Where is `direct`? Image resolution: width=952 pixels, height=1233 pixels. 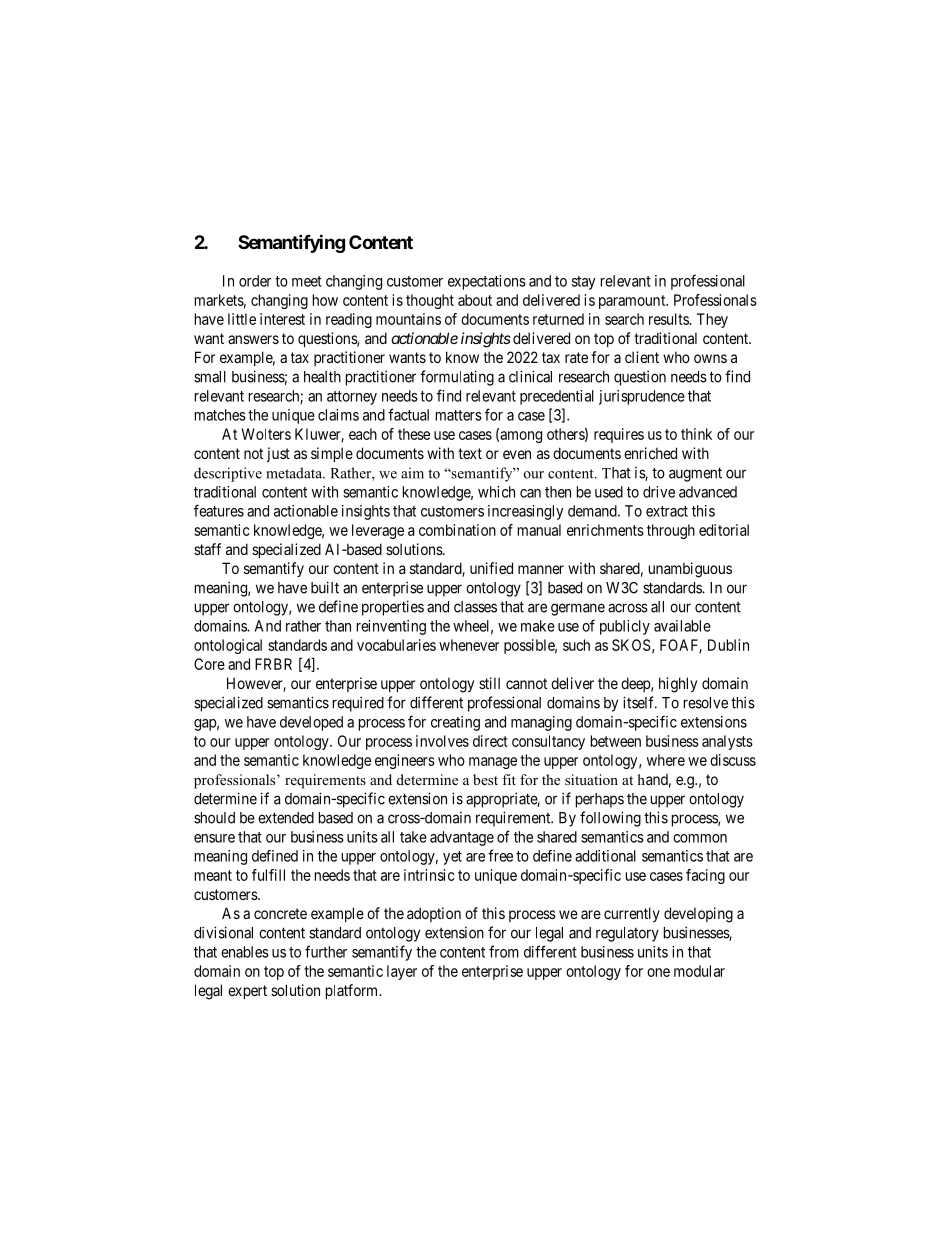 direct is located at coordinates (490, 741).
